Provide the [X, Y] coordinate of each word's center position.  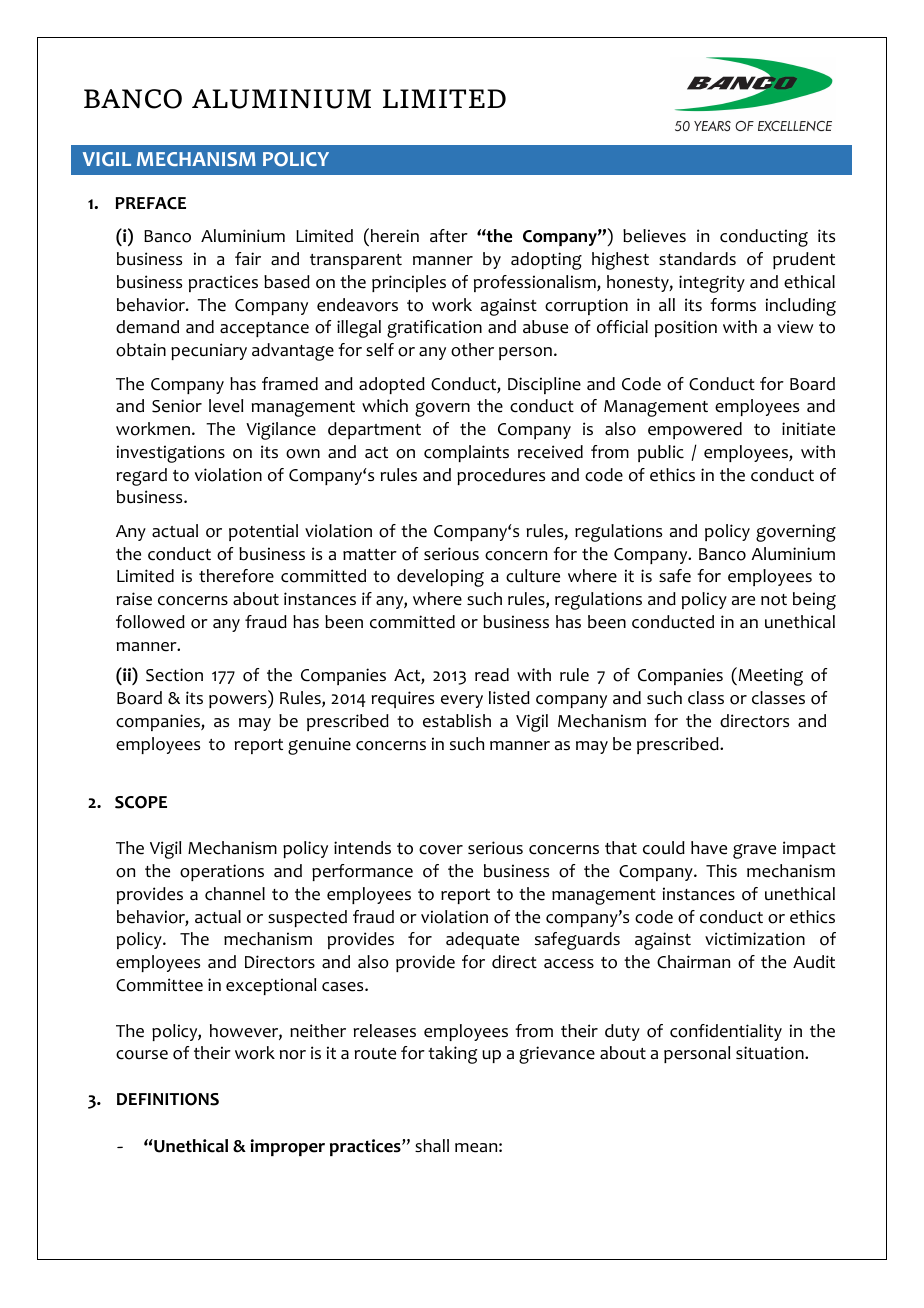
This [721, 870]
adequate [482, 940]
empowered [695, 430]
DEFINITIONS [168, 1099]
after [449, 236]
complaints [466, 453]
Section [174, 675]
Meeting [769, 676]
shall [432, 1145]
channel [235, 894]
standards [697, 259]
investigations [171, 454]
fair [248, 259]
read [492, 675]
